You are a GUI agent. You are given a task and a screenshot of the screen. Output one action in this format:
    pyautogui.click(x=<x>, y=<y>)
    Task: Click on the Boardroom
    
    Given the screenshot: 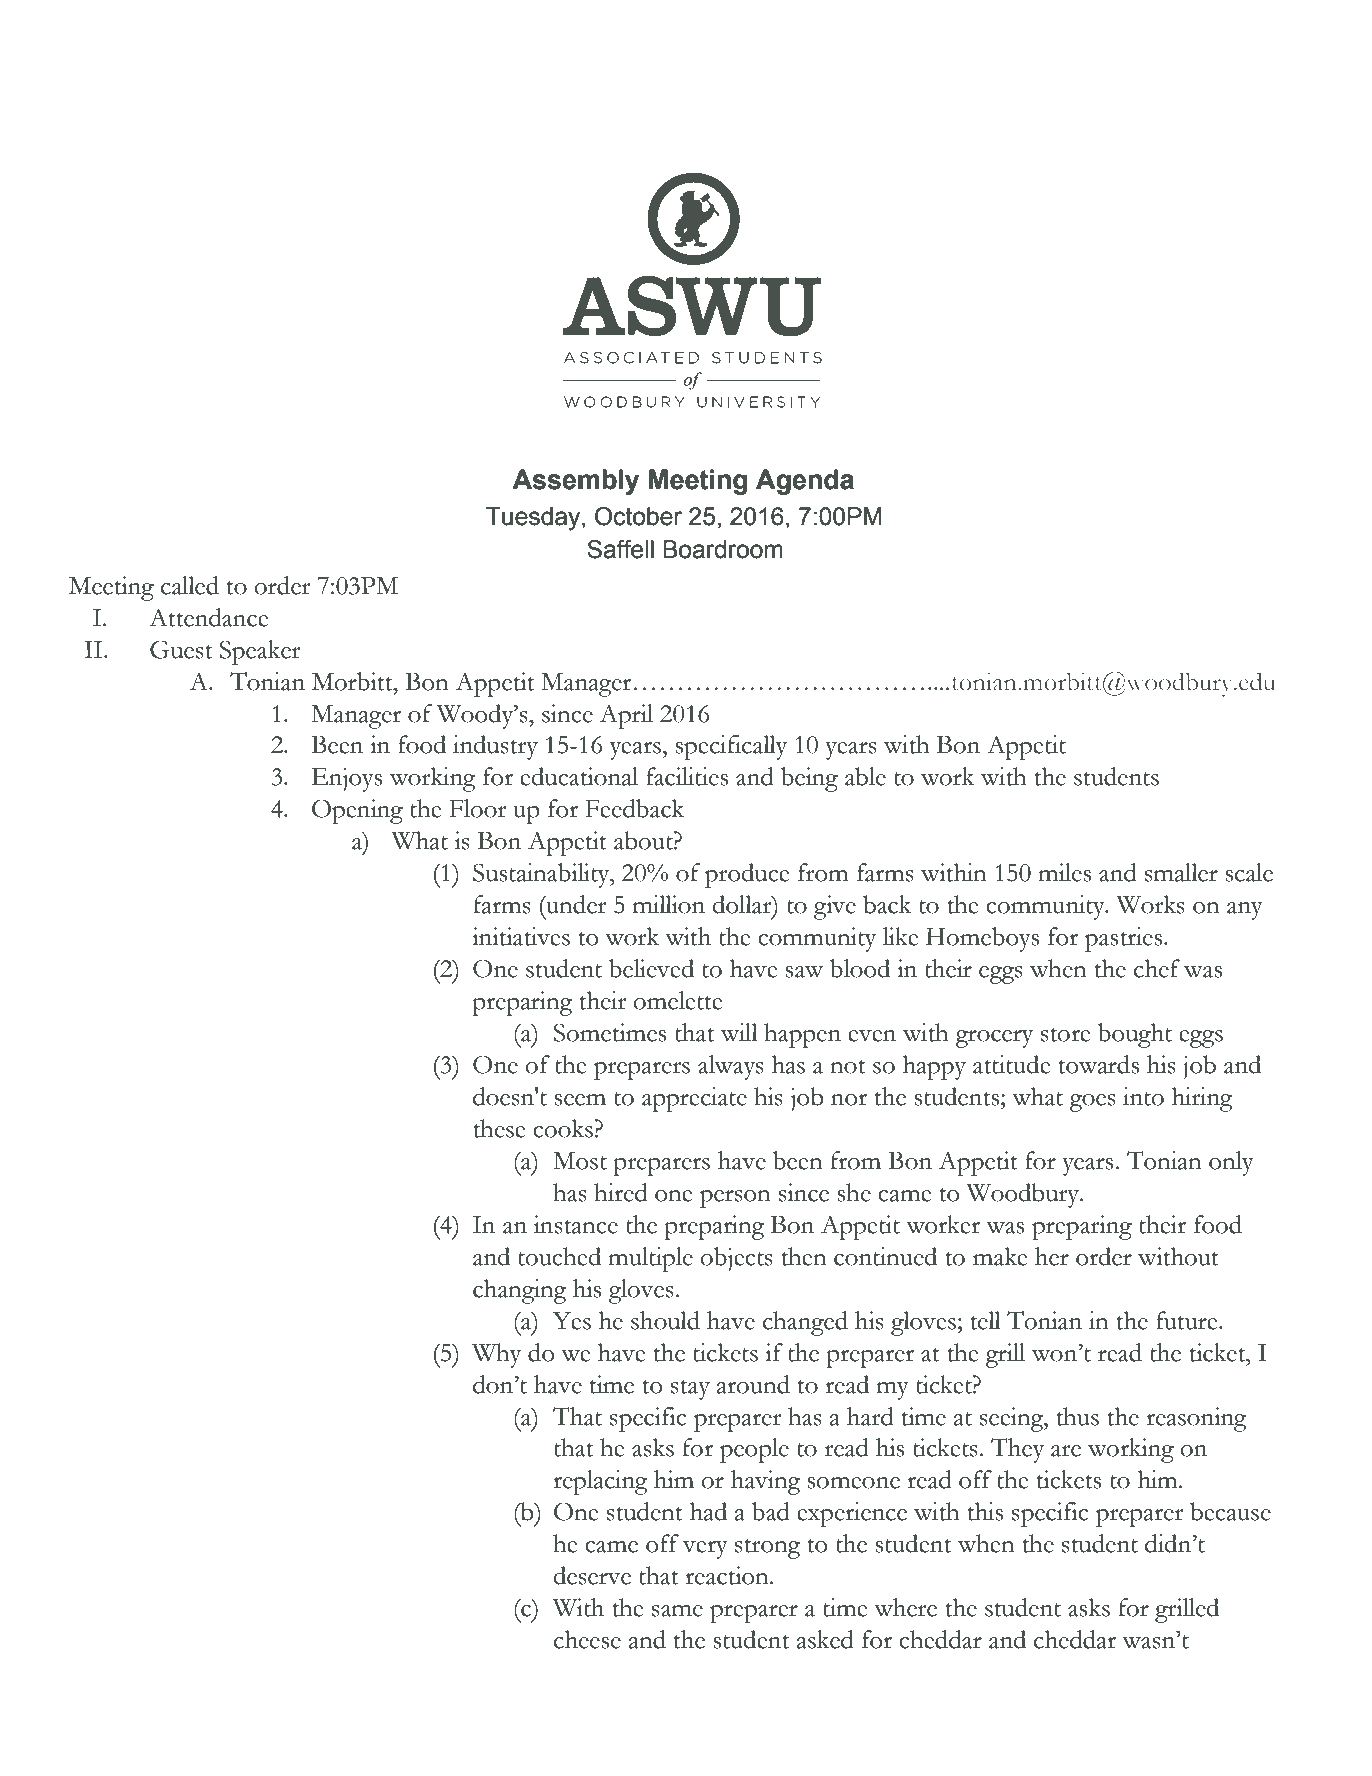 What is the action you would take?
    pyautogui.click(x=723, y=549)
